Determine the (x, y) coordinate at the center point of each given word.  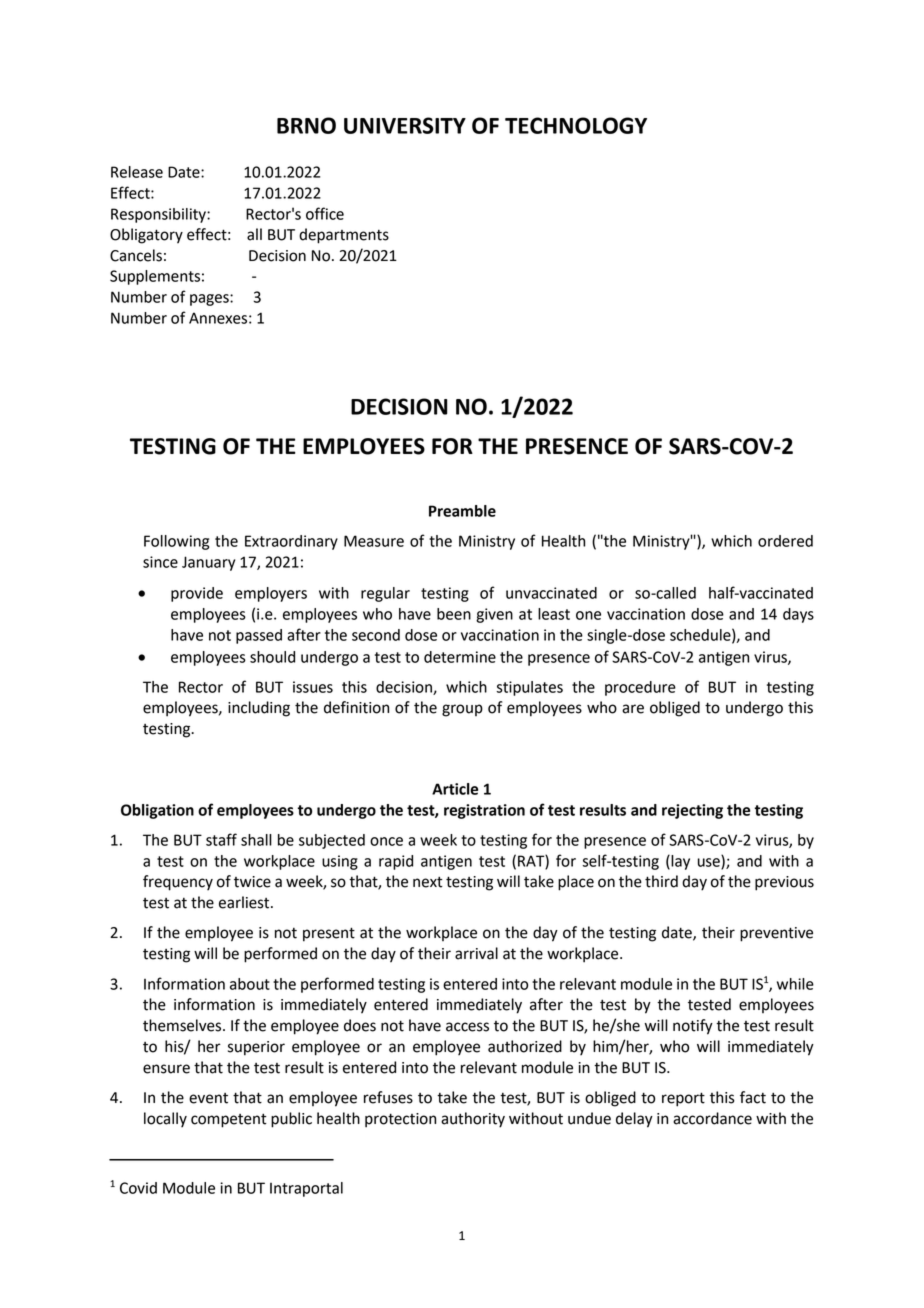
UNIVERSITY (405, 125)
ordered (785, 541)
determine (460, 657)
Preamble (462, 511)
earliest (245, 902)
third (661, 881)
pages (210, 300)
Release (137, 172)
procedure (640, 688)
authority (473, 1120)
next (428, 882)
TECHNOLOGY (576, 125)
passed (259, 636)
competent (229, 1120)
